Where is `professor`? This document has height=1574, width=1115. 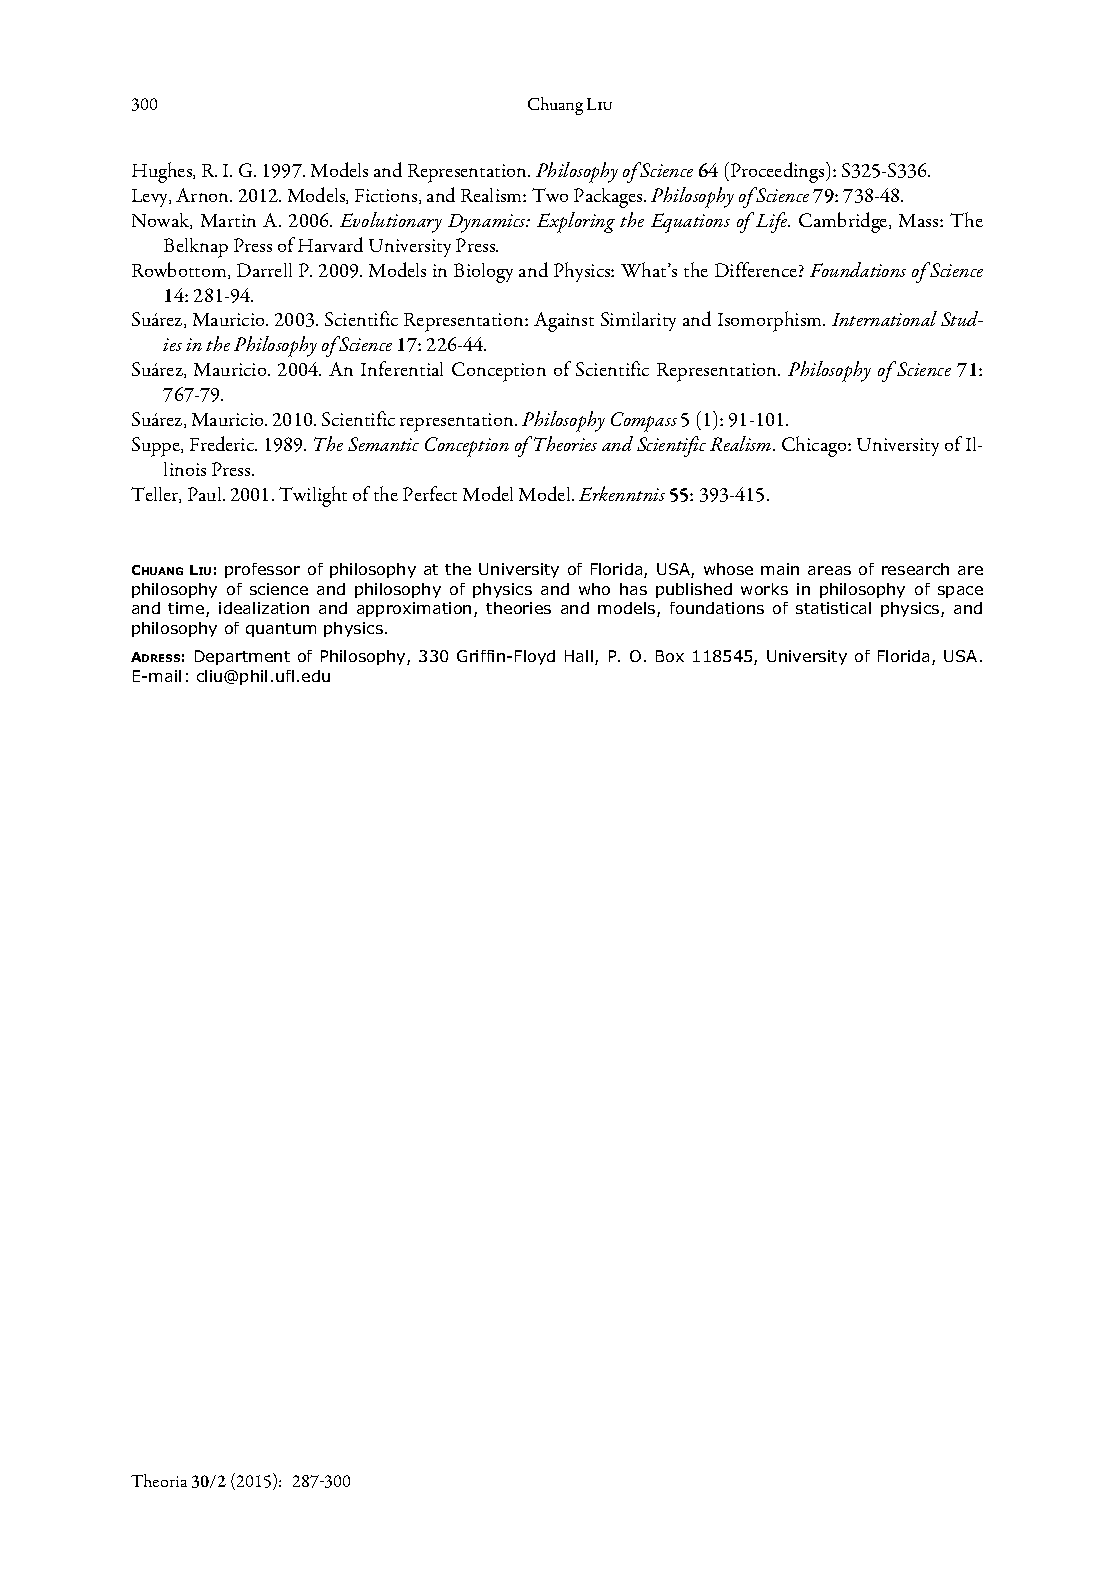
professor is located at coordinates (262, 570).
